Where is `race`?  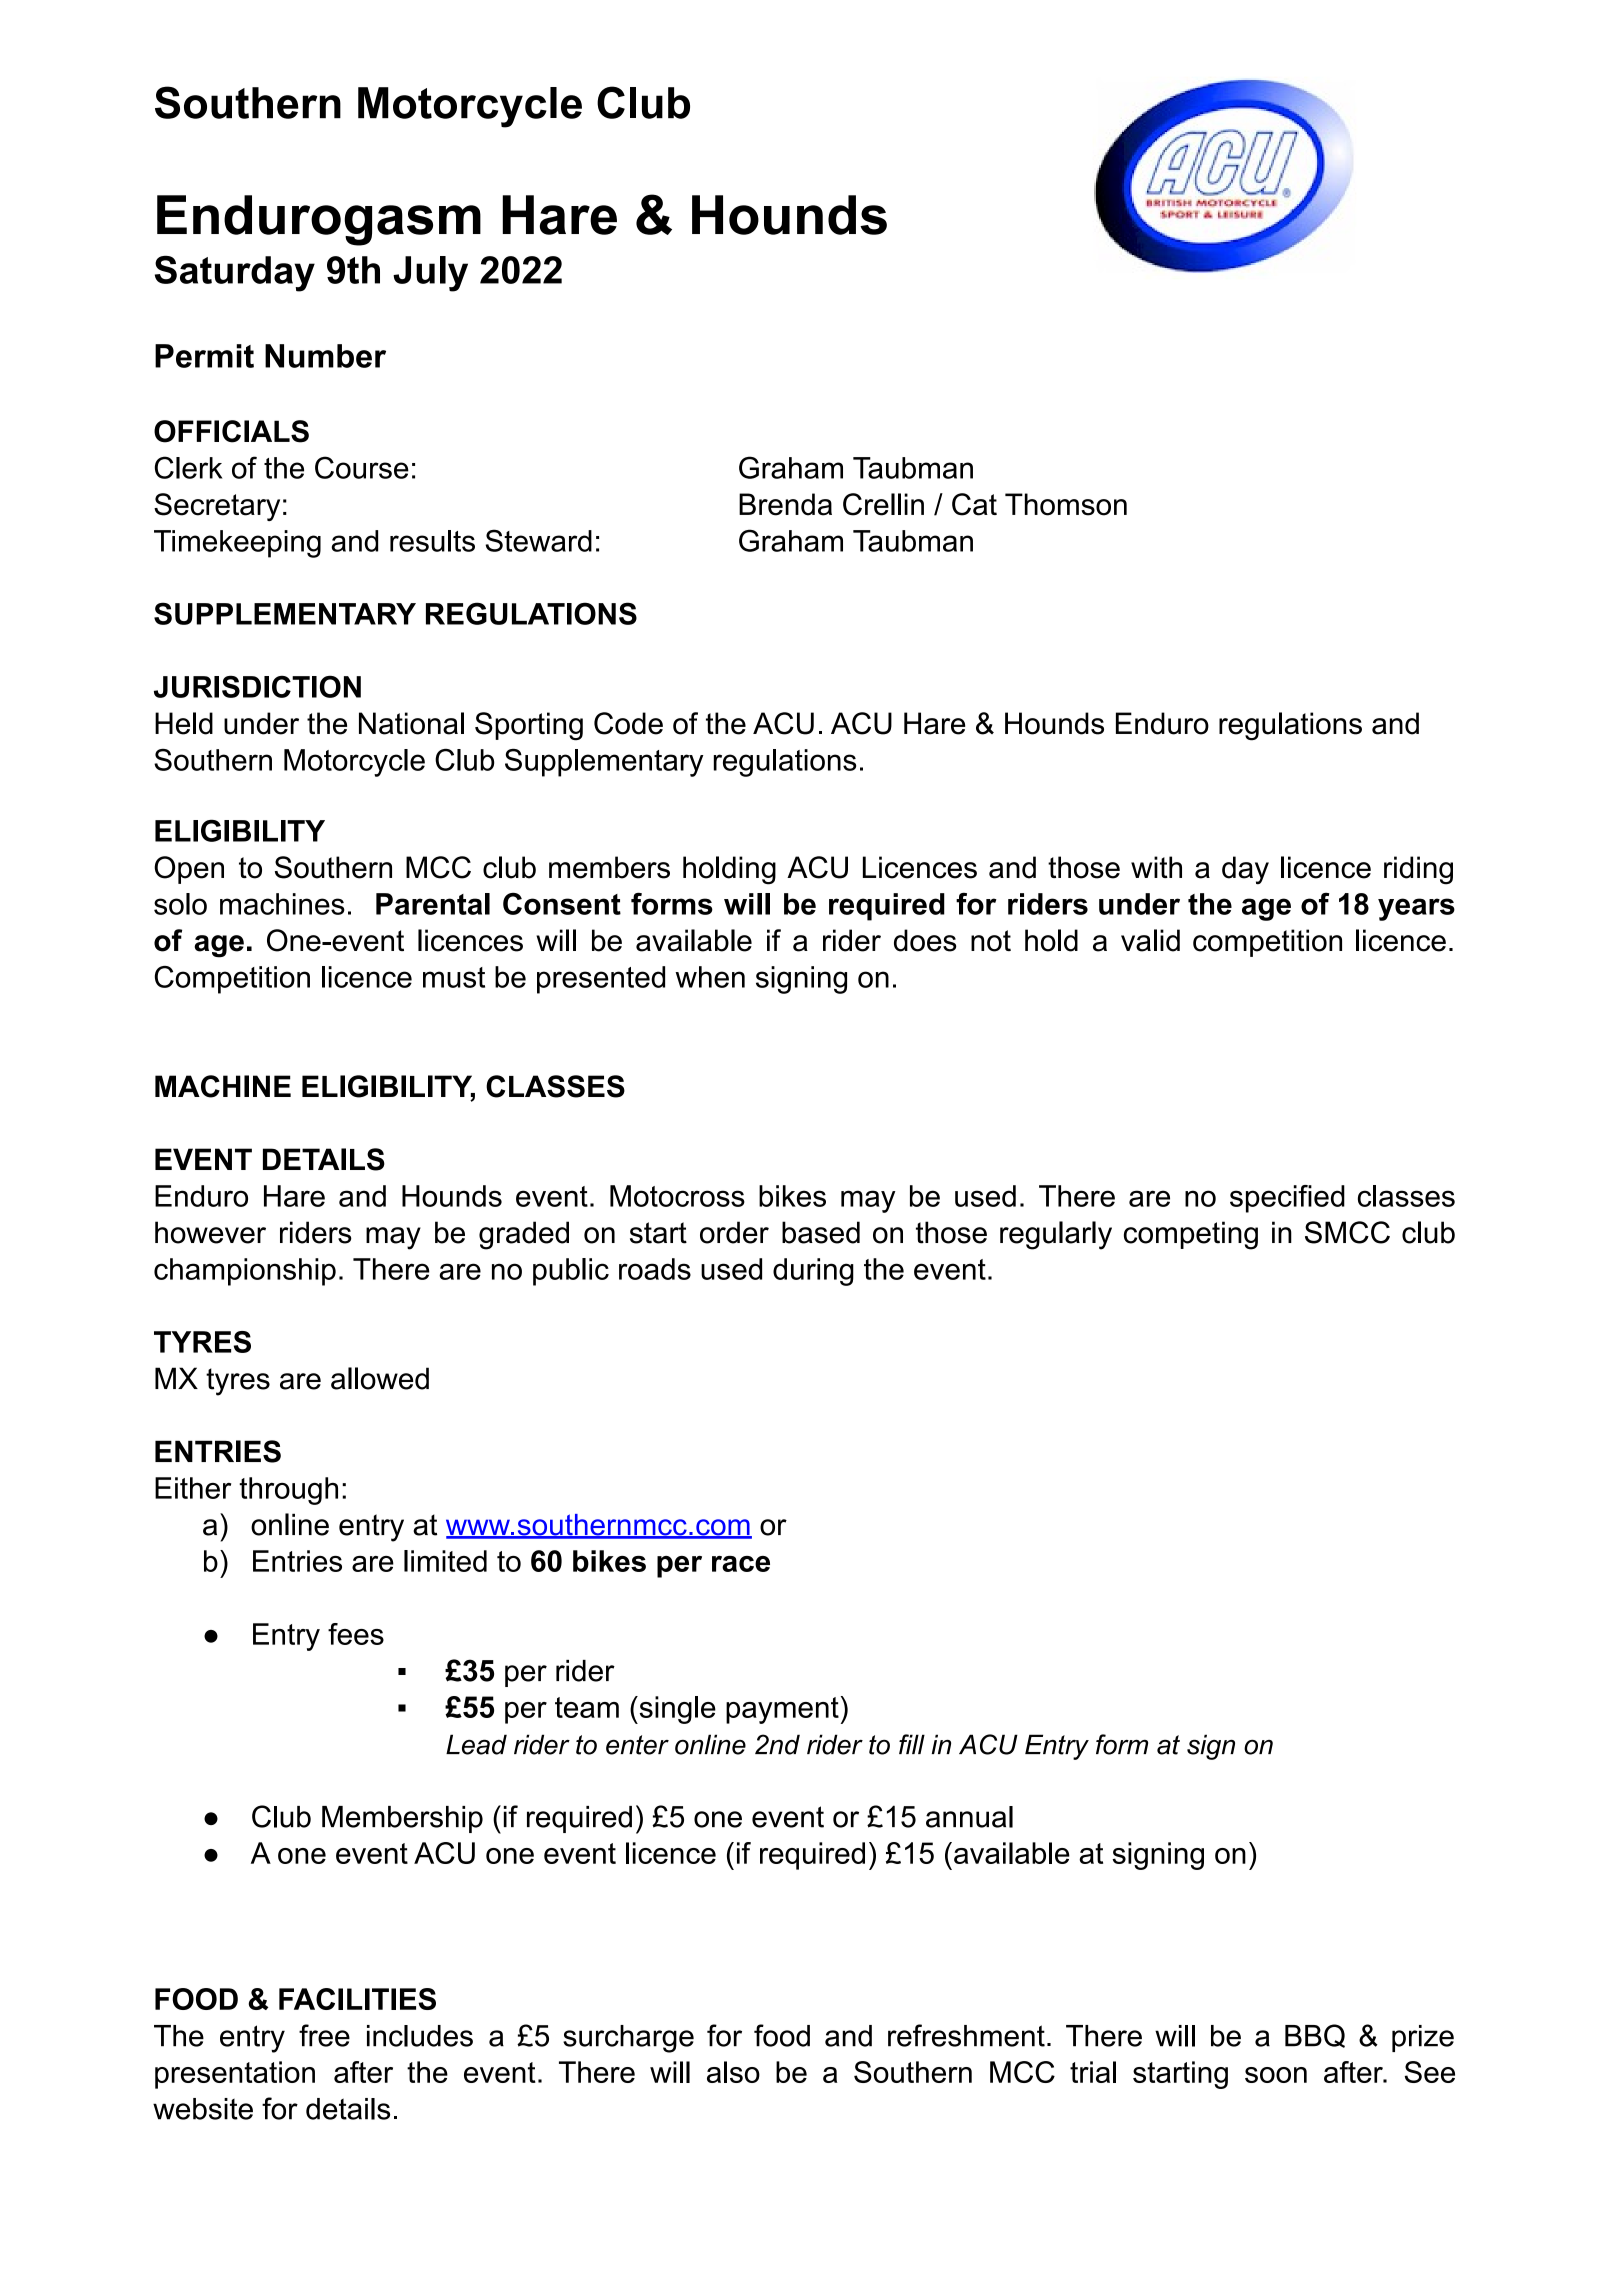
race is located at coordinates (741, 1564).
